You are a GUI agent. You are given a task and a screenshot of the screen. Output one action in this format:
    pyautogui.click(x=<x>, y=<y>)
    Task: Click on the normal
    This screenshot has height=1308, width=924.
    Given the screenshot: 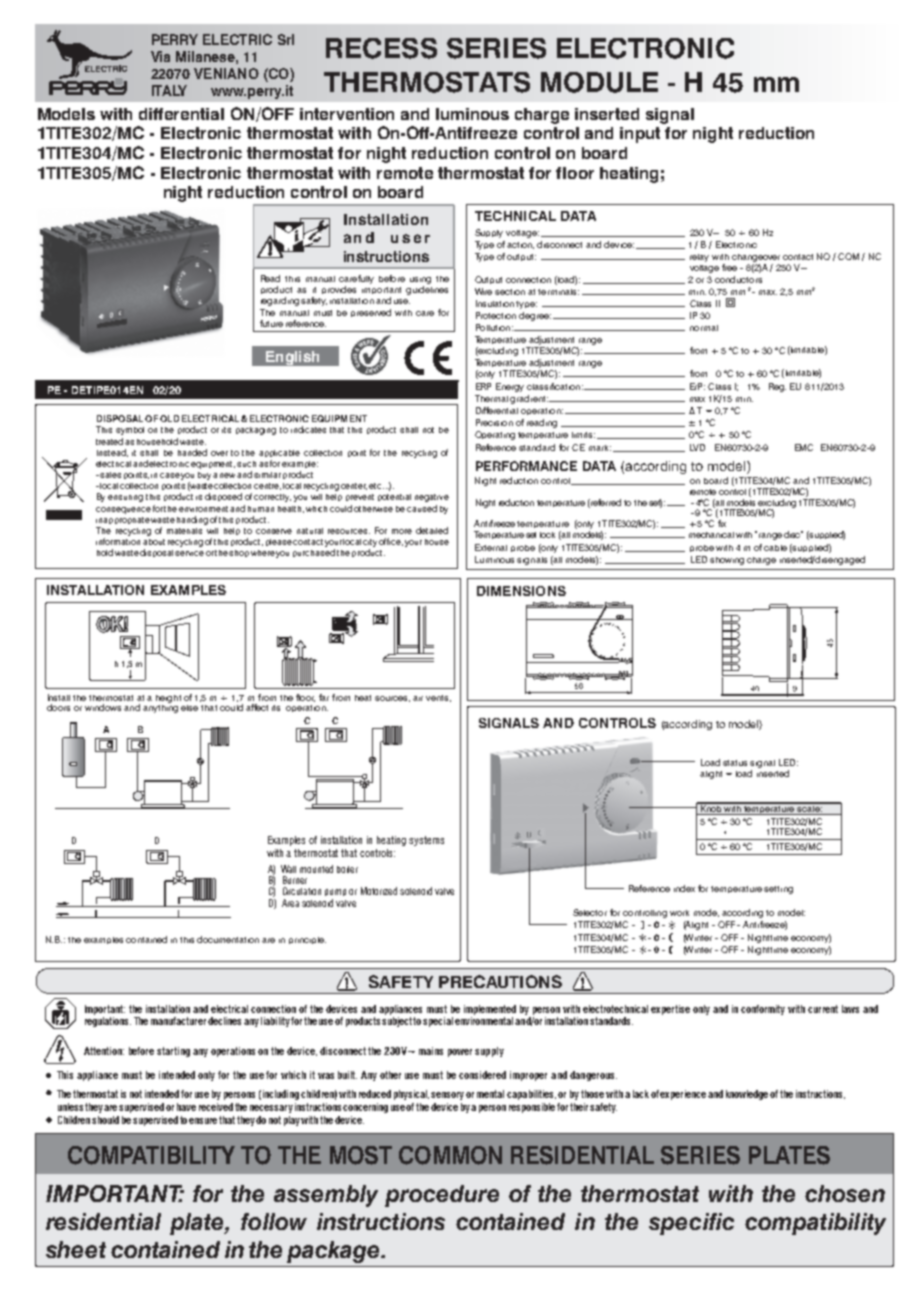 What is the action you would take?
    pyautogui.click(x=704, y=328)
